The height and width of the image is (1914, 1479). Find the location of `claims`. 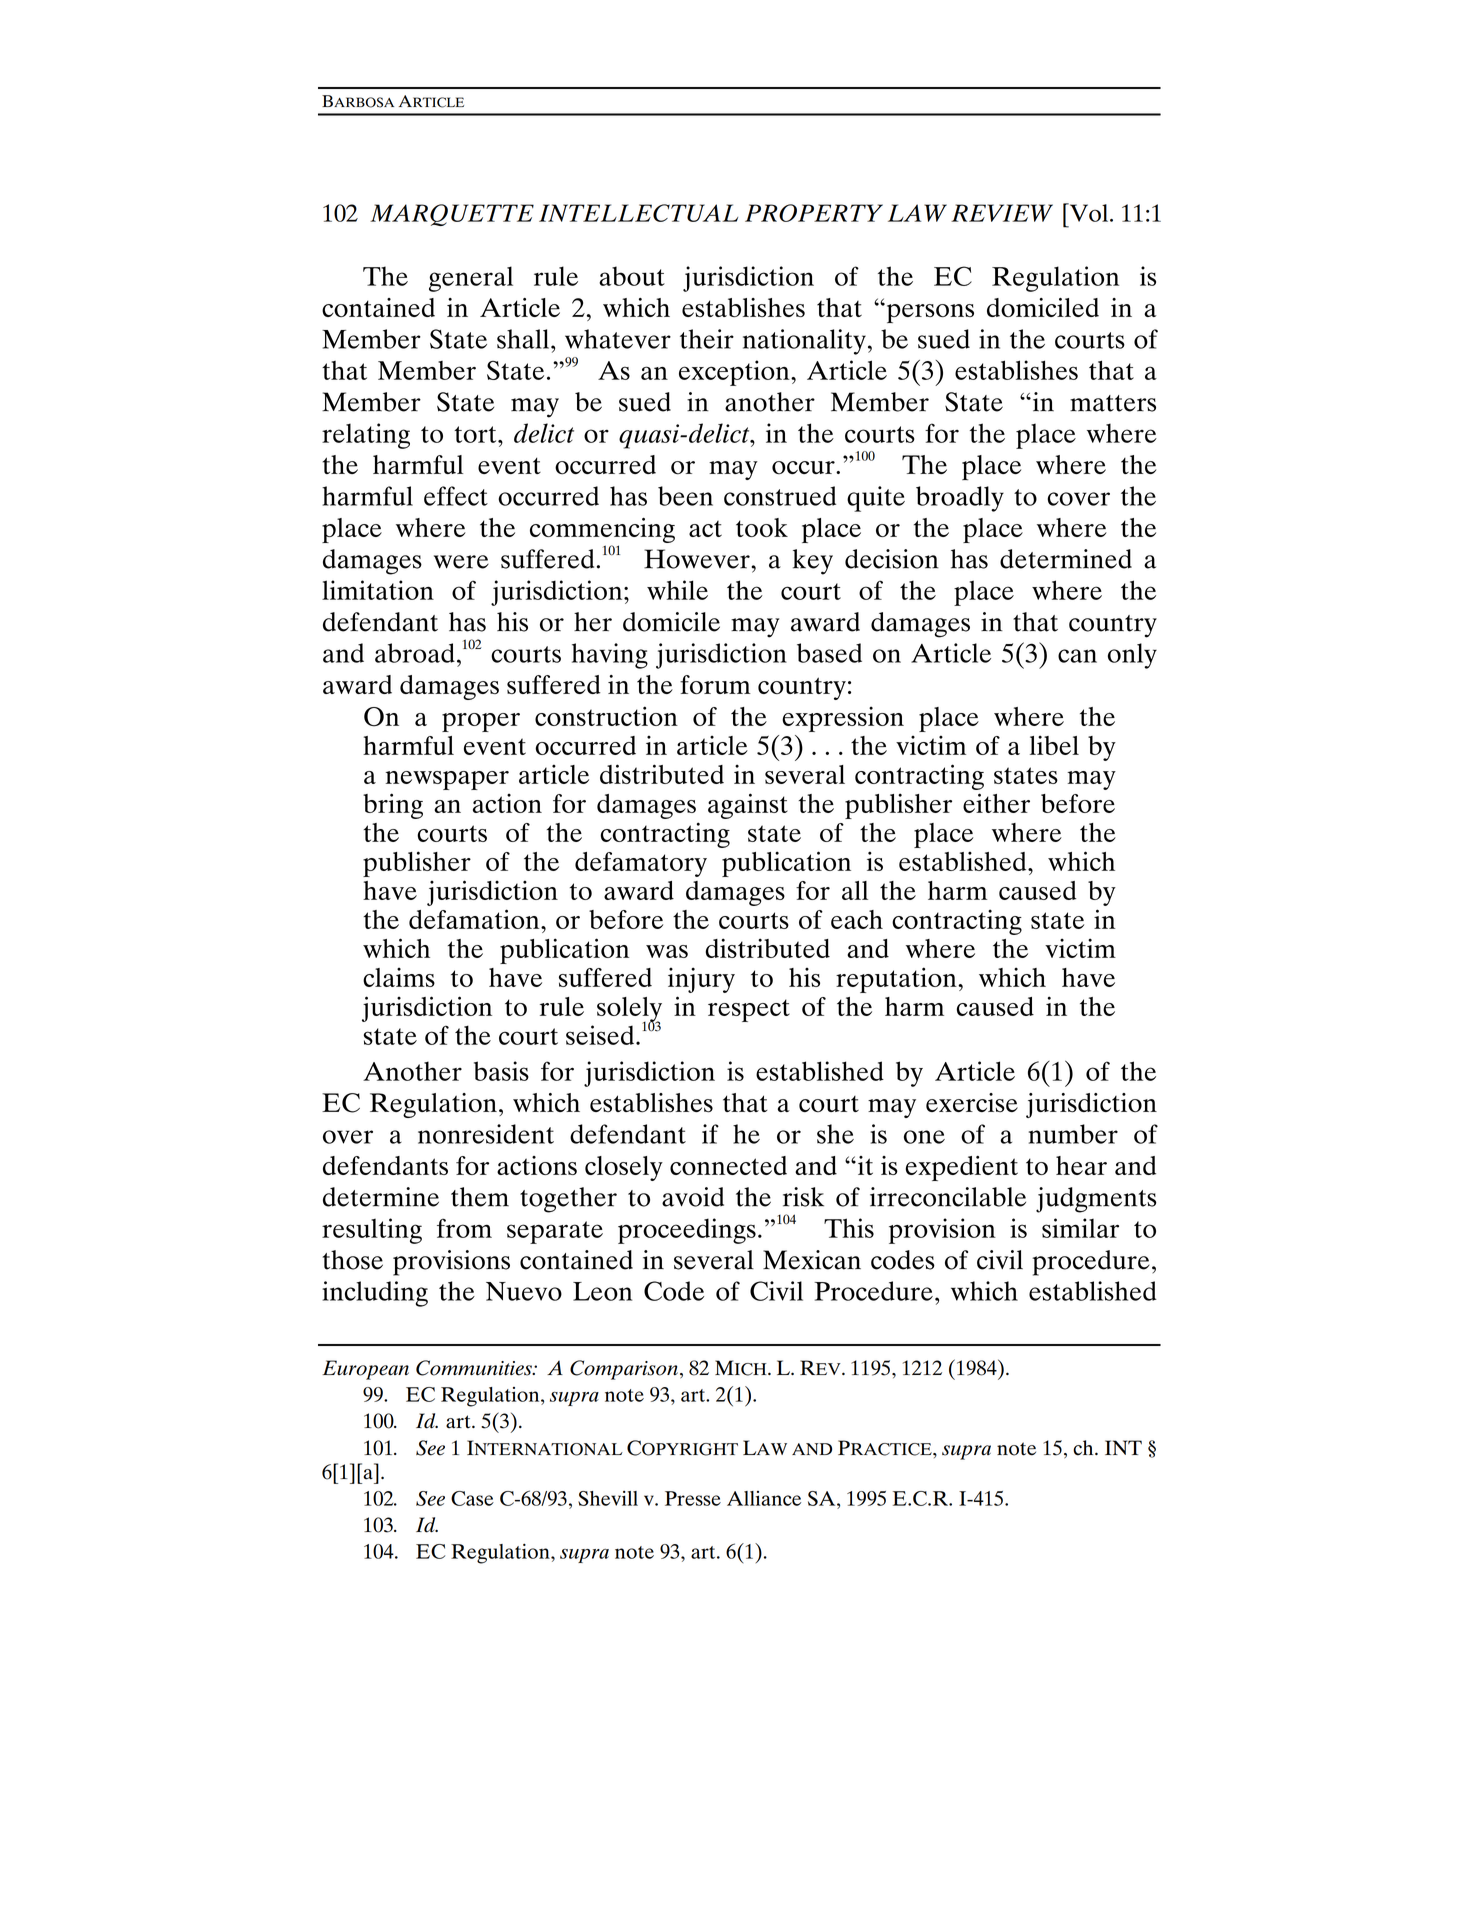

claims is located at coordinates (399, 977).
